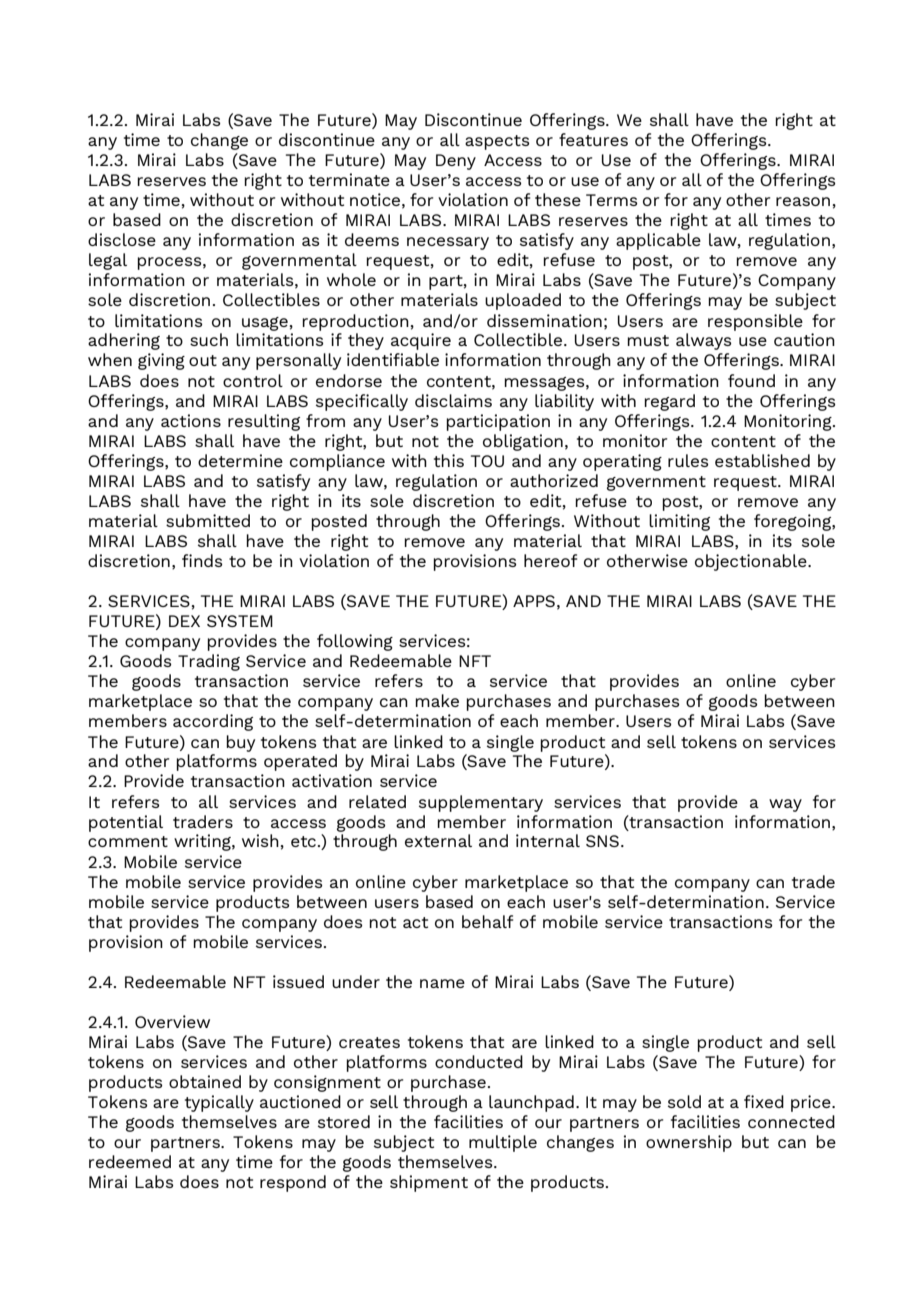 Image resolution: width=924 pixels, height=1308 pixels. What do you see at coordinates (602, 841) in the screenshot?
I see `SNS` at bounding box center [602, 841].
